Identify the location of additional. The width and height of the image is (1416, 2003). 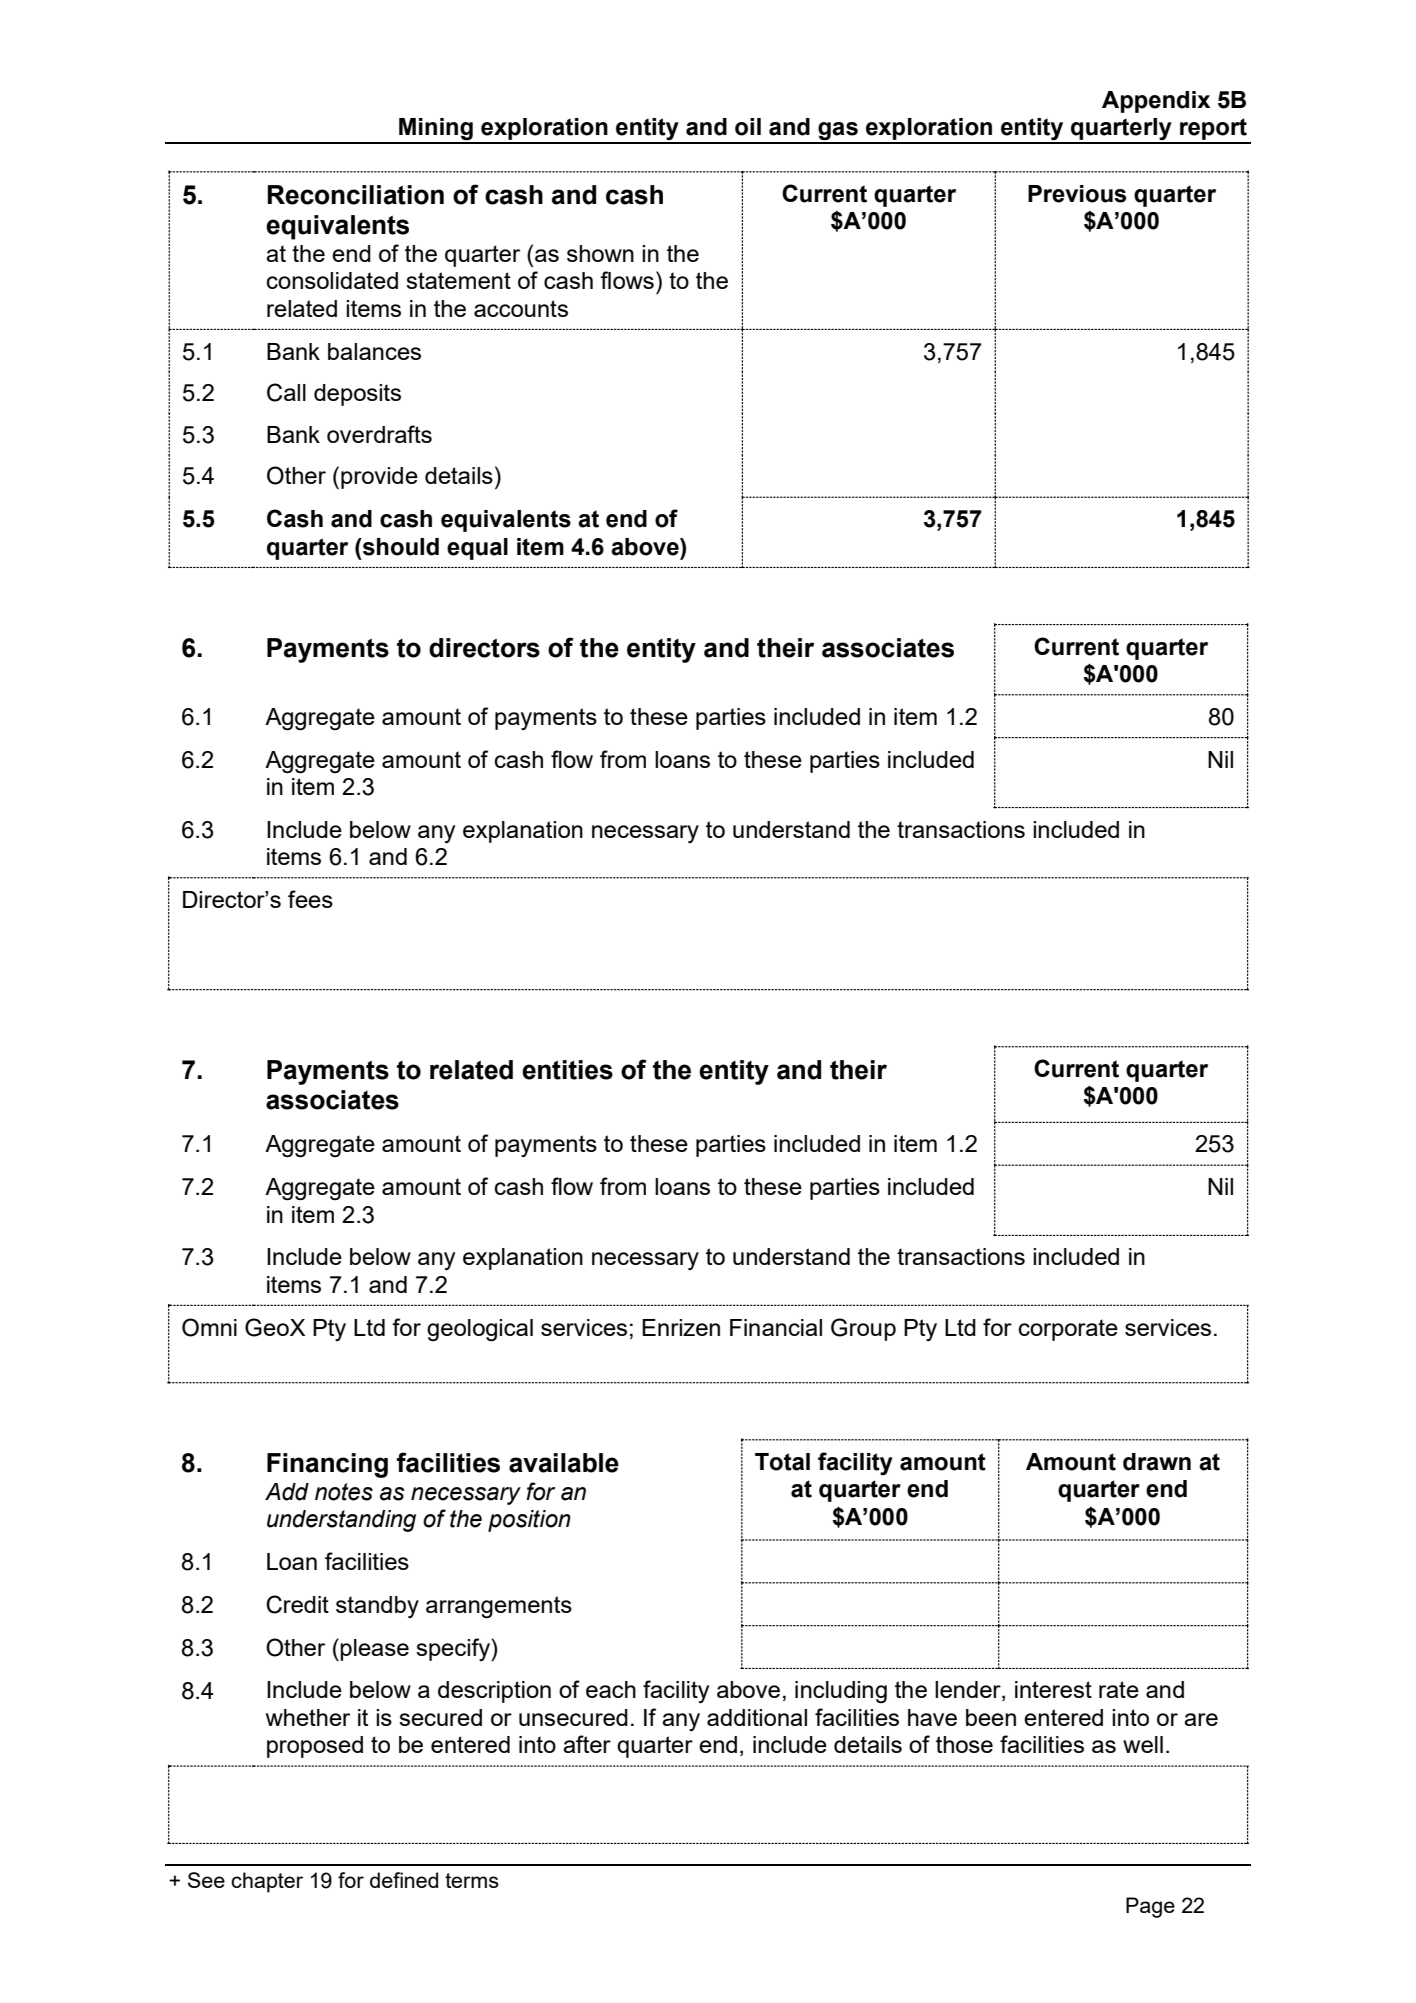
(757, 1717).
